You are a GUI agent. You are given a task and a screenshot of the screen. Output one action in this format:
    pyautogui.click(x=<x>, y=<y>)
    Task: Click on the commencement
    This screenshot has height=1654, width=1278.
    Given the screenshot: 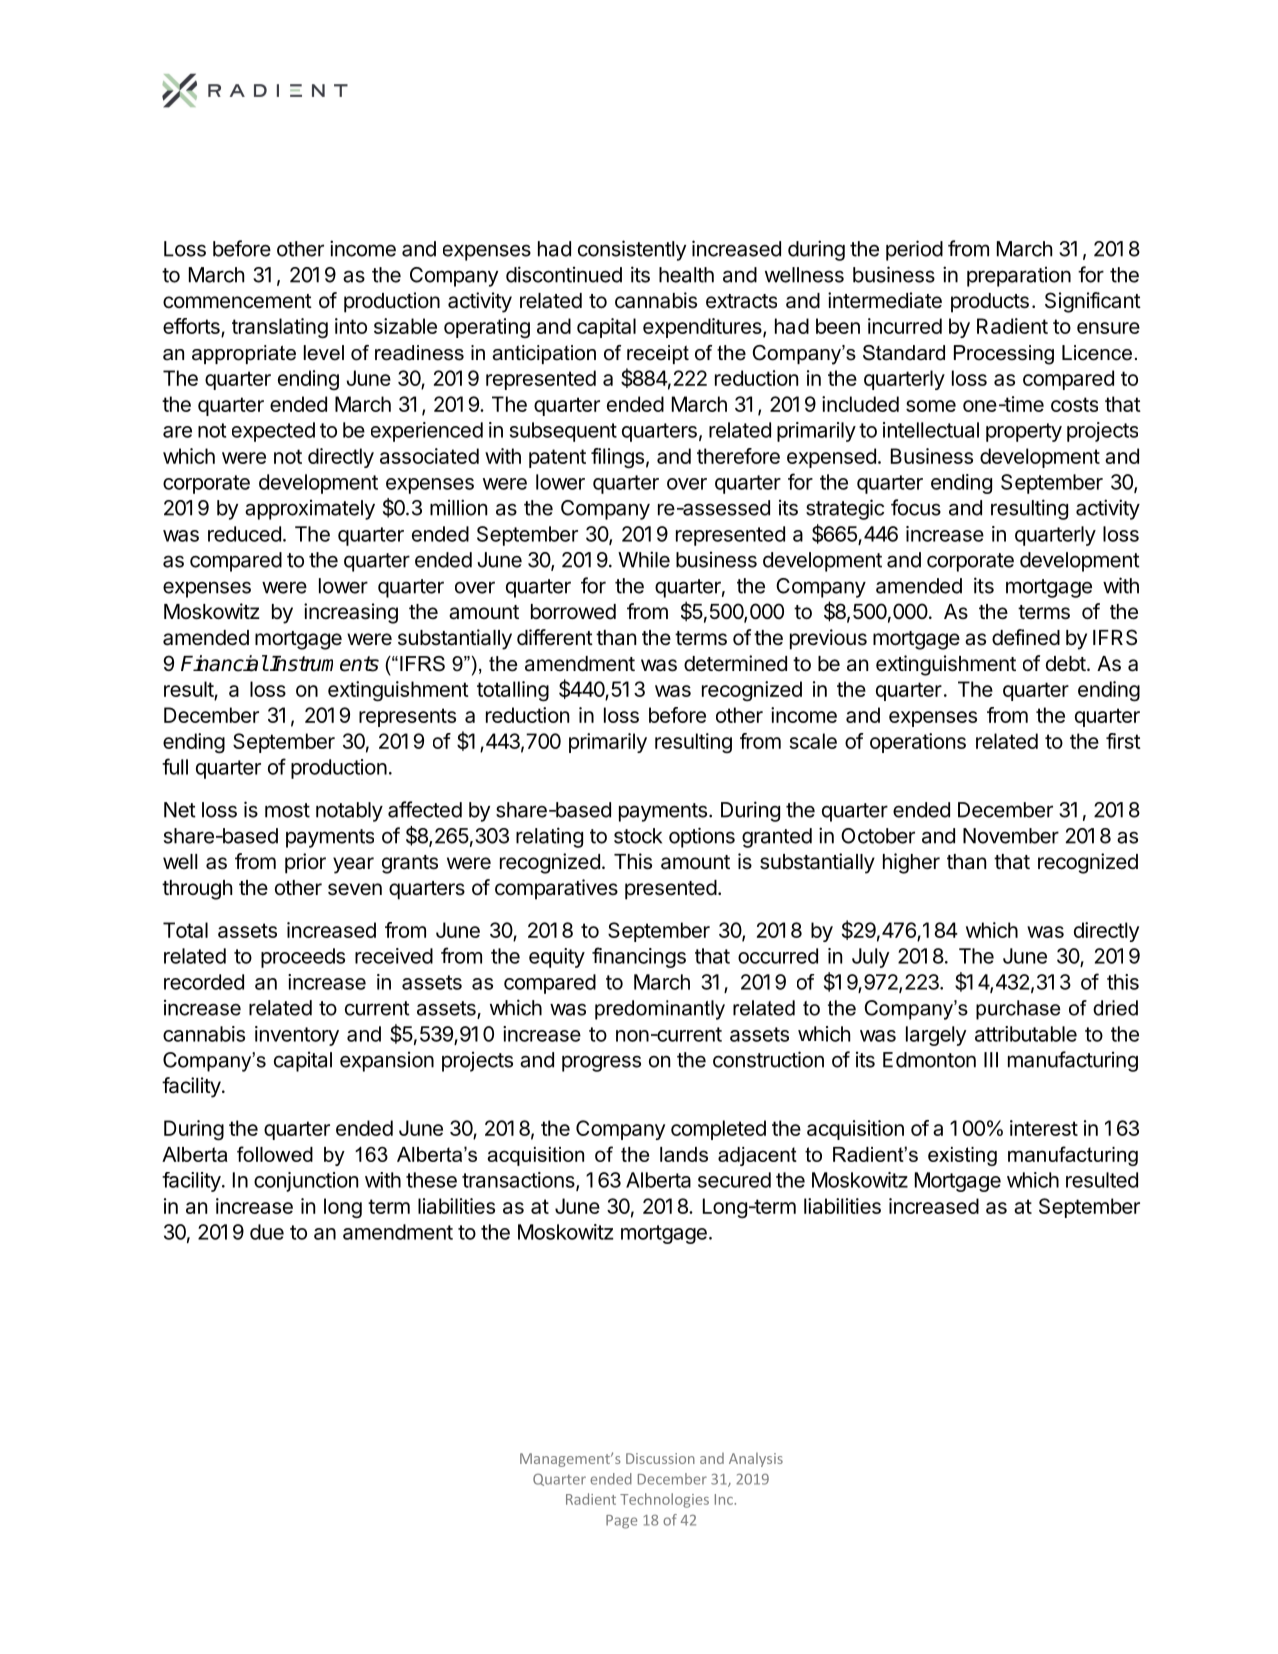 What is the action you would take?
    pyautogui.click(x=237, y=301)
